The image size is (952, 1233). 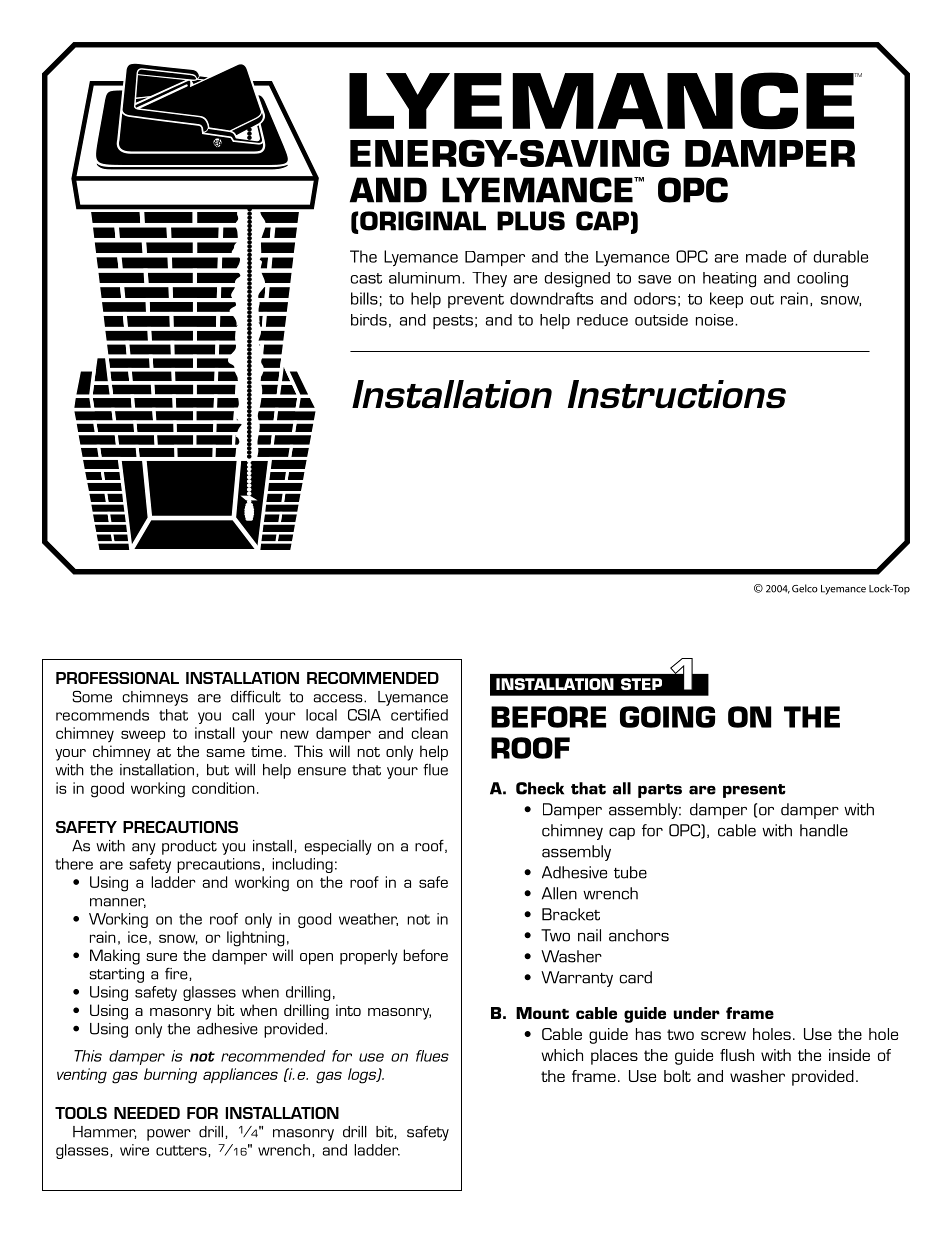 What do you see at coordinates (419, 715) in the screenshot?
I see `certified` at bounding box center [419, 715].
